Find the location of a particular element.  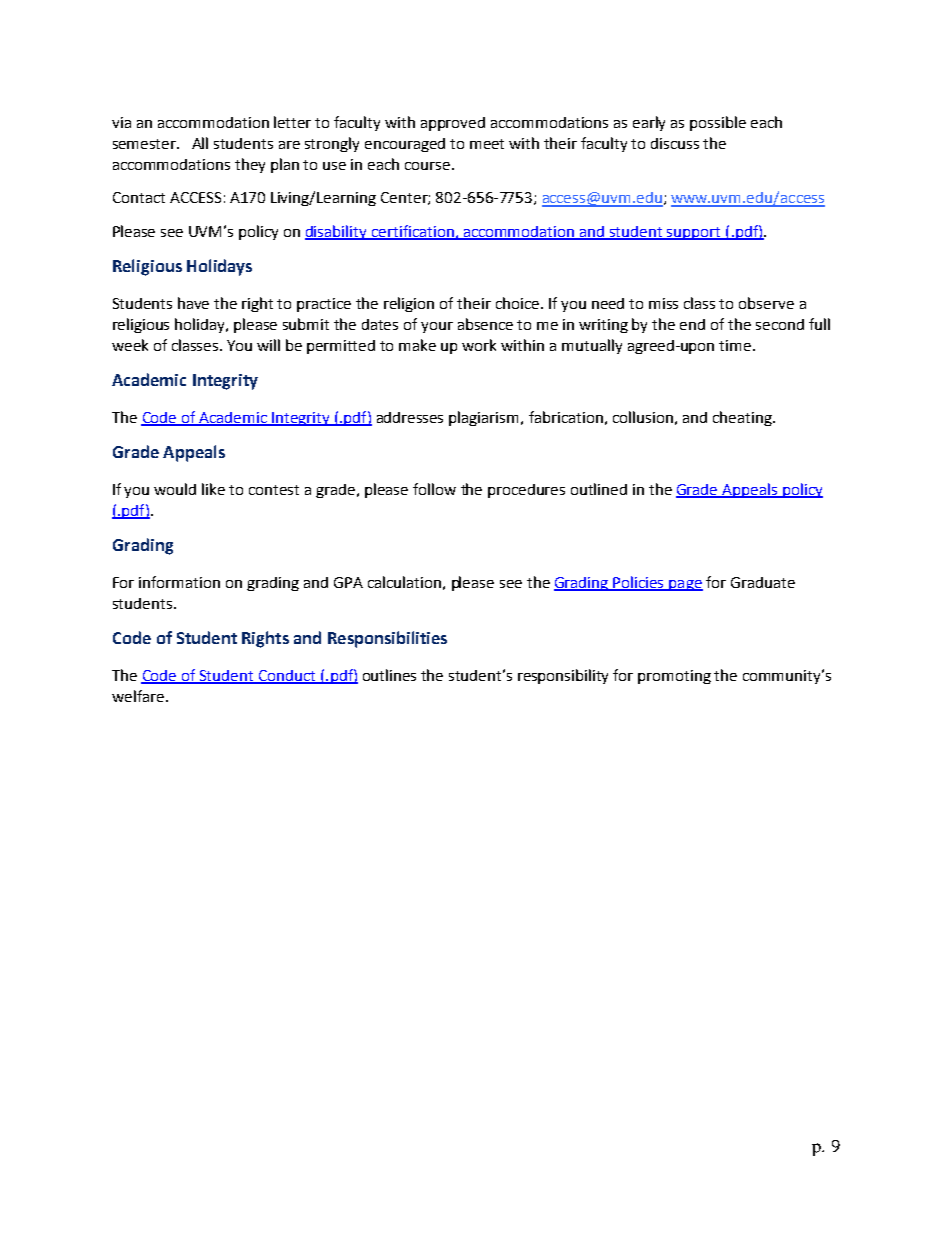

welfare is located at coordinates (138, 696).
